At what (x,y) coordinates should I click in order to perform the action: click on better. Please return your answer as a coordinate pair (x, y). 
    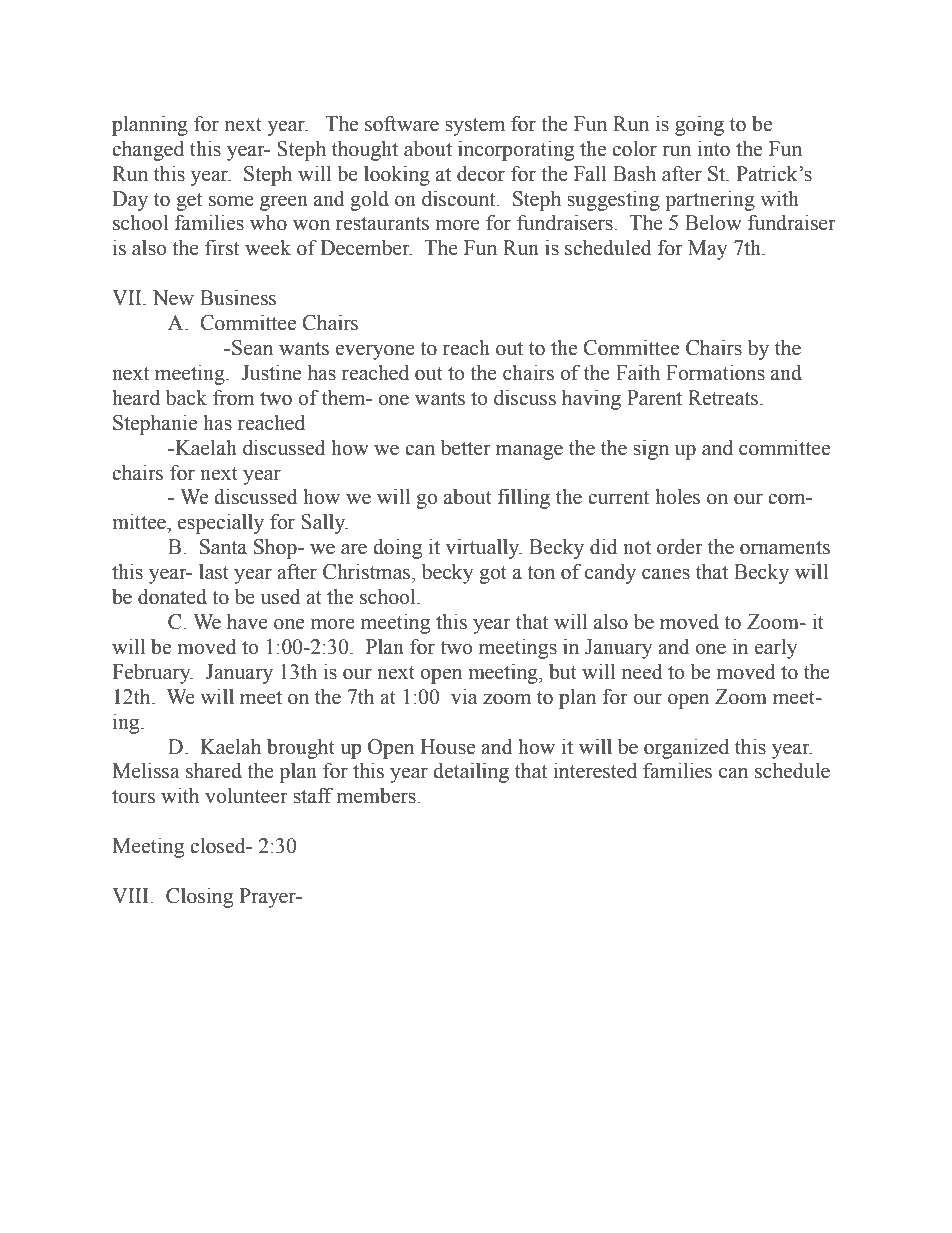
    Looking at the image, I should click on (466, 447).
